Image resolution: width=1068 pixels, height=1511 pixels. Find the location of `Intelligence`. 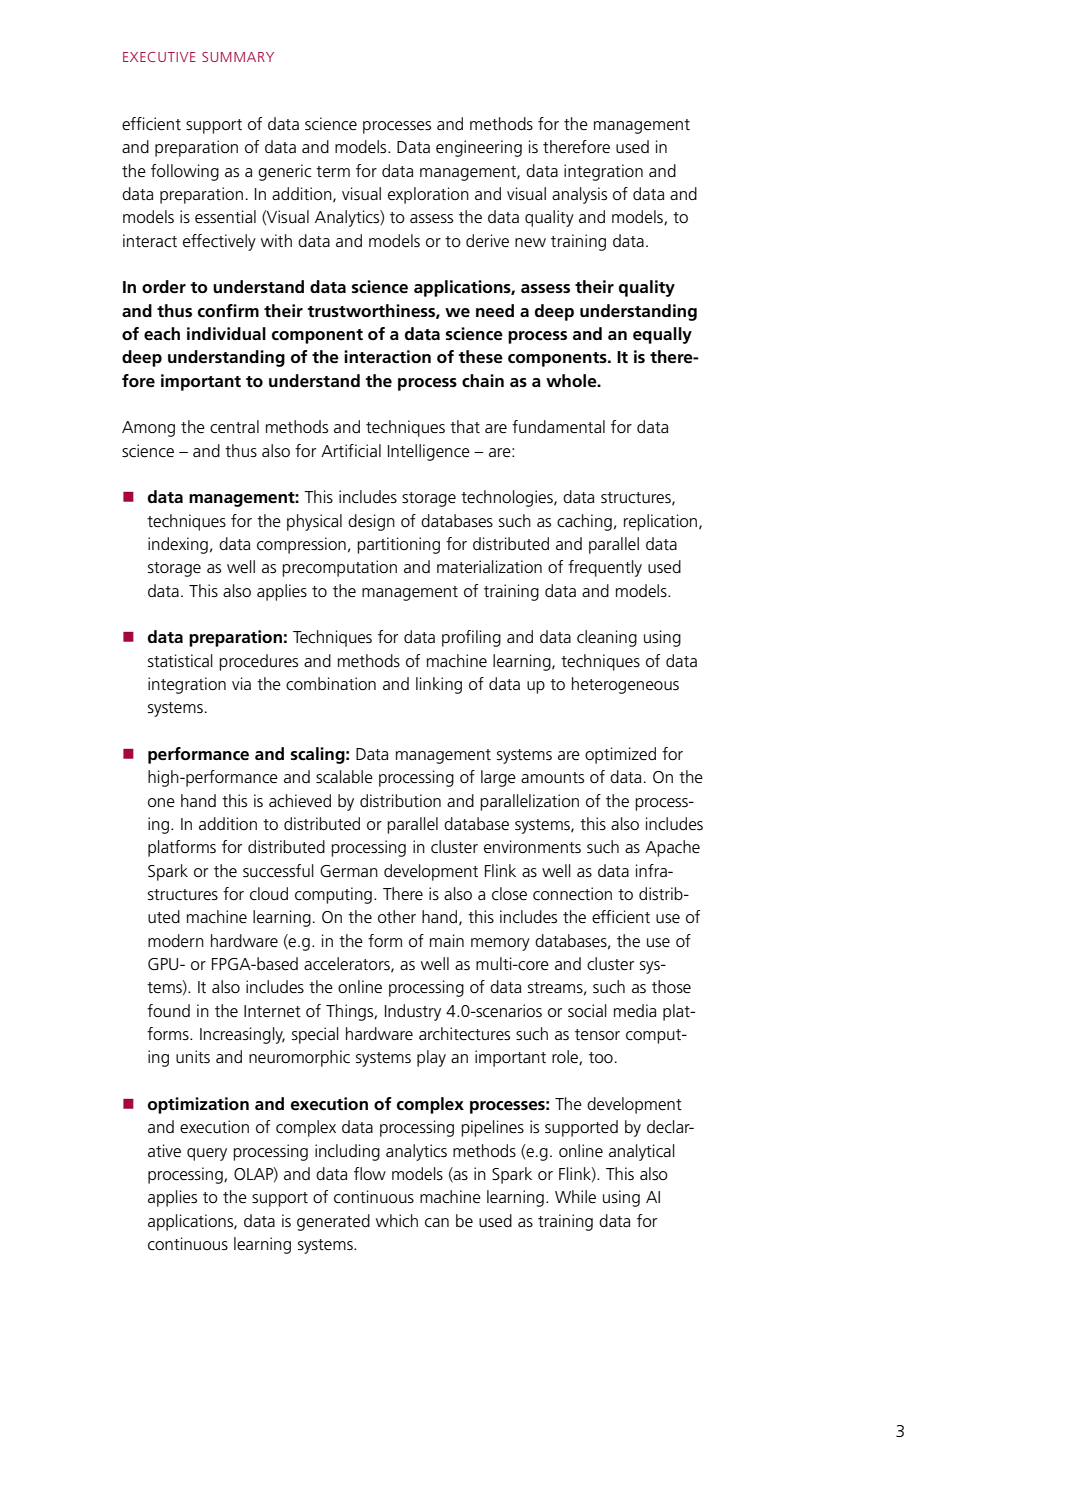

Intelligence is located at coordinates (429, 452).
